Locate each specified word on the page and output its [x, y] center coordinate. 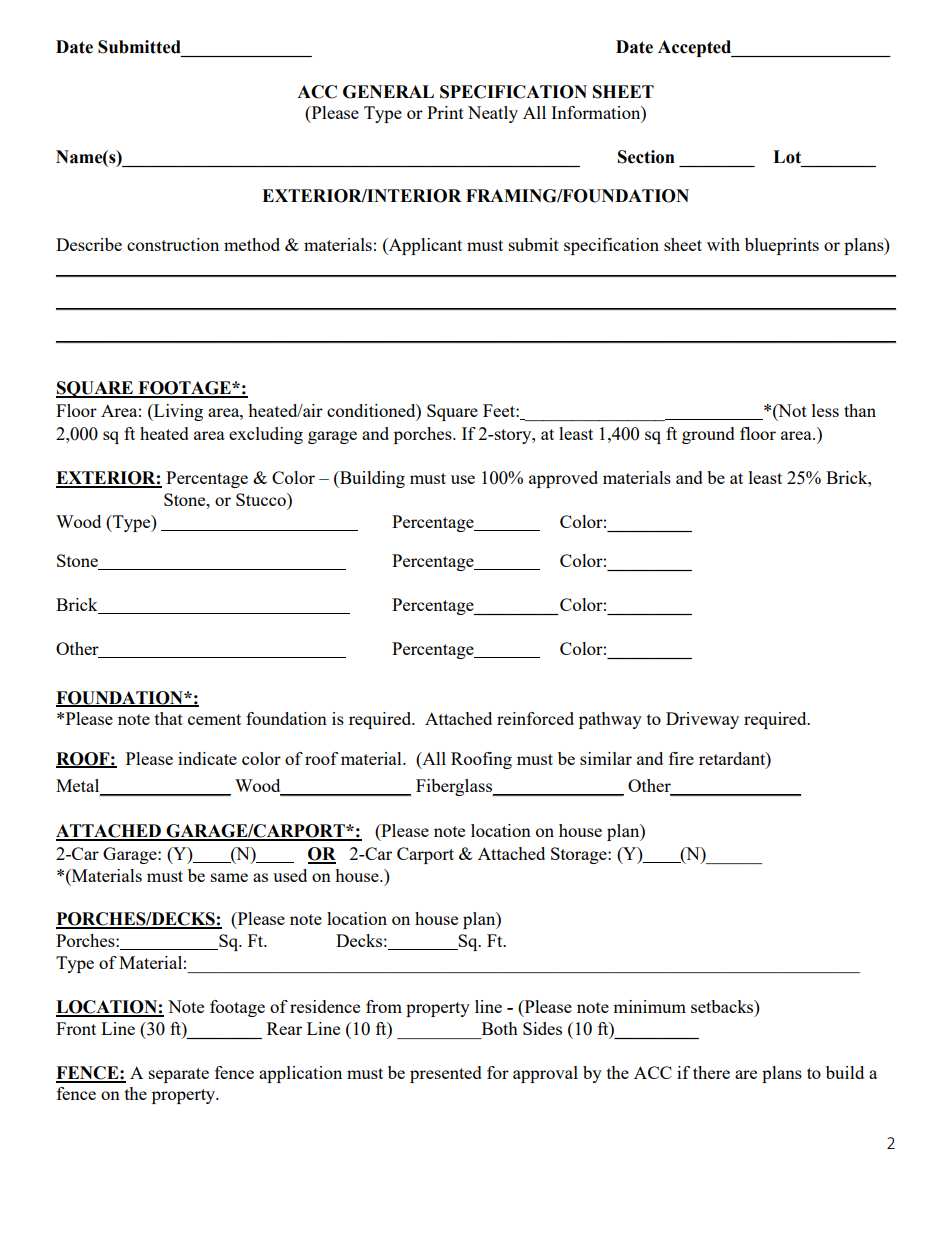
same [229, 877]
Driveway [702, 720]
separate [179, 1075]
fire [681, 758]
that [169, 718]
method [252, 244]
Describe [89, 244]
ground [708, 435]
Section [646, 157]
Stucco [262, 499]
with [723, 244]
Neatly [493, 114]
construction [173, 244]
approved [563, 479]
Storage [580, 855]
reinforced [535, 718]
